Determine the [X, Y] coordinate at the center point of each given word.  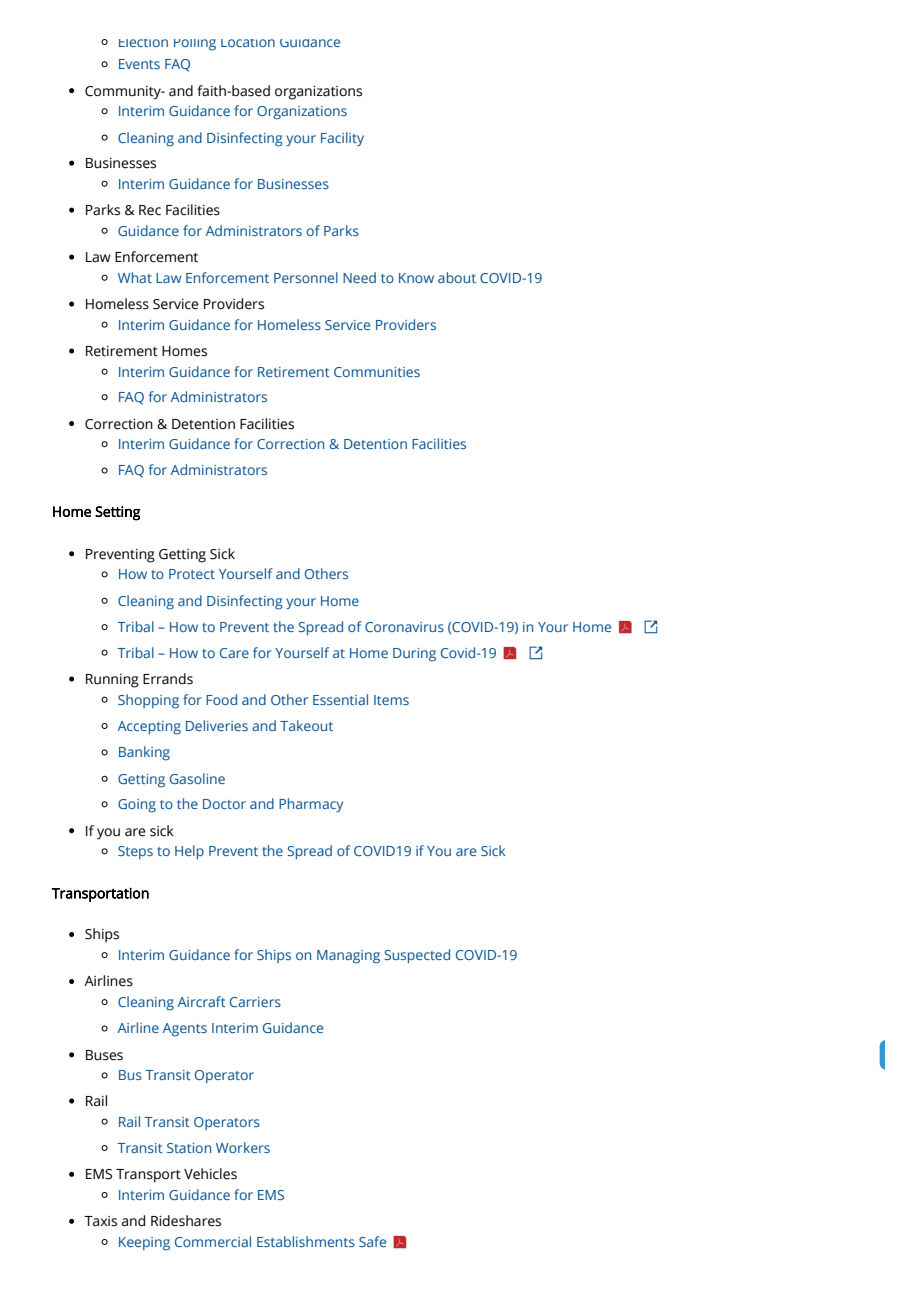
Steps [135, 852]
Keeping [144, 1244]
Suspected [417, 956]
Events [139, 64]
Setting [118, 513]
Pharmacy [311, 805]
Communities [377, 372]
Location [248, 43]
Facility [342, 139]
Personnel [306, 277]
